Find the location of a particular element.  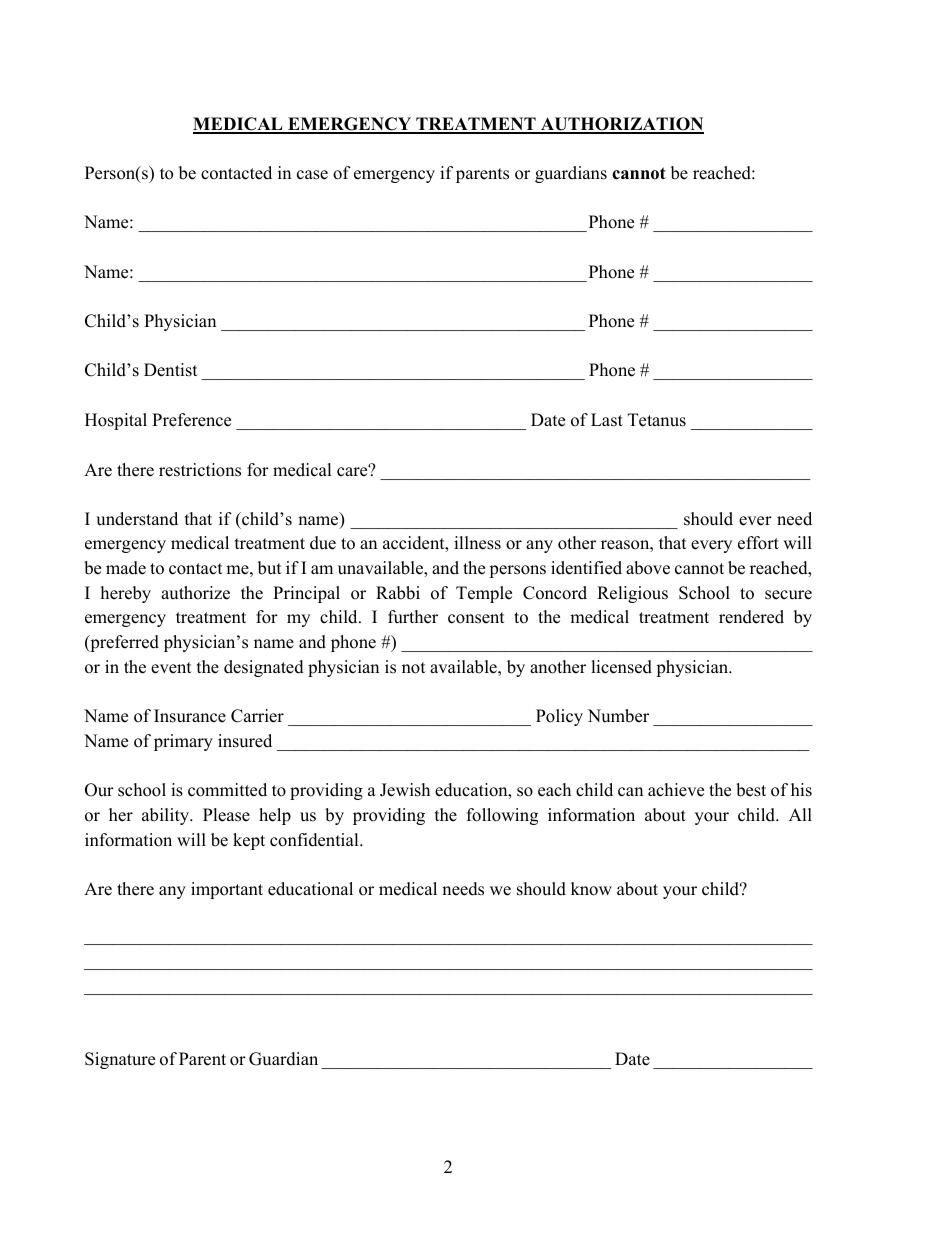

case is located at coordinates (312, 175).
